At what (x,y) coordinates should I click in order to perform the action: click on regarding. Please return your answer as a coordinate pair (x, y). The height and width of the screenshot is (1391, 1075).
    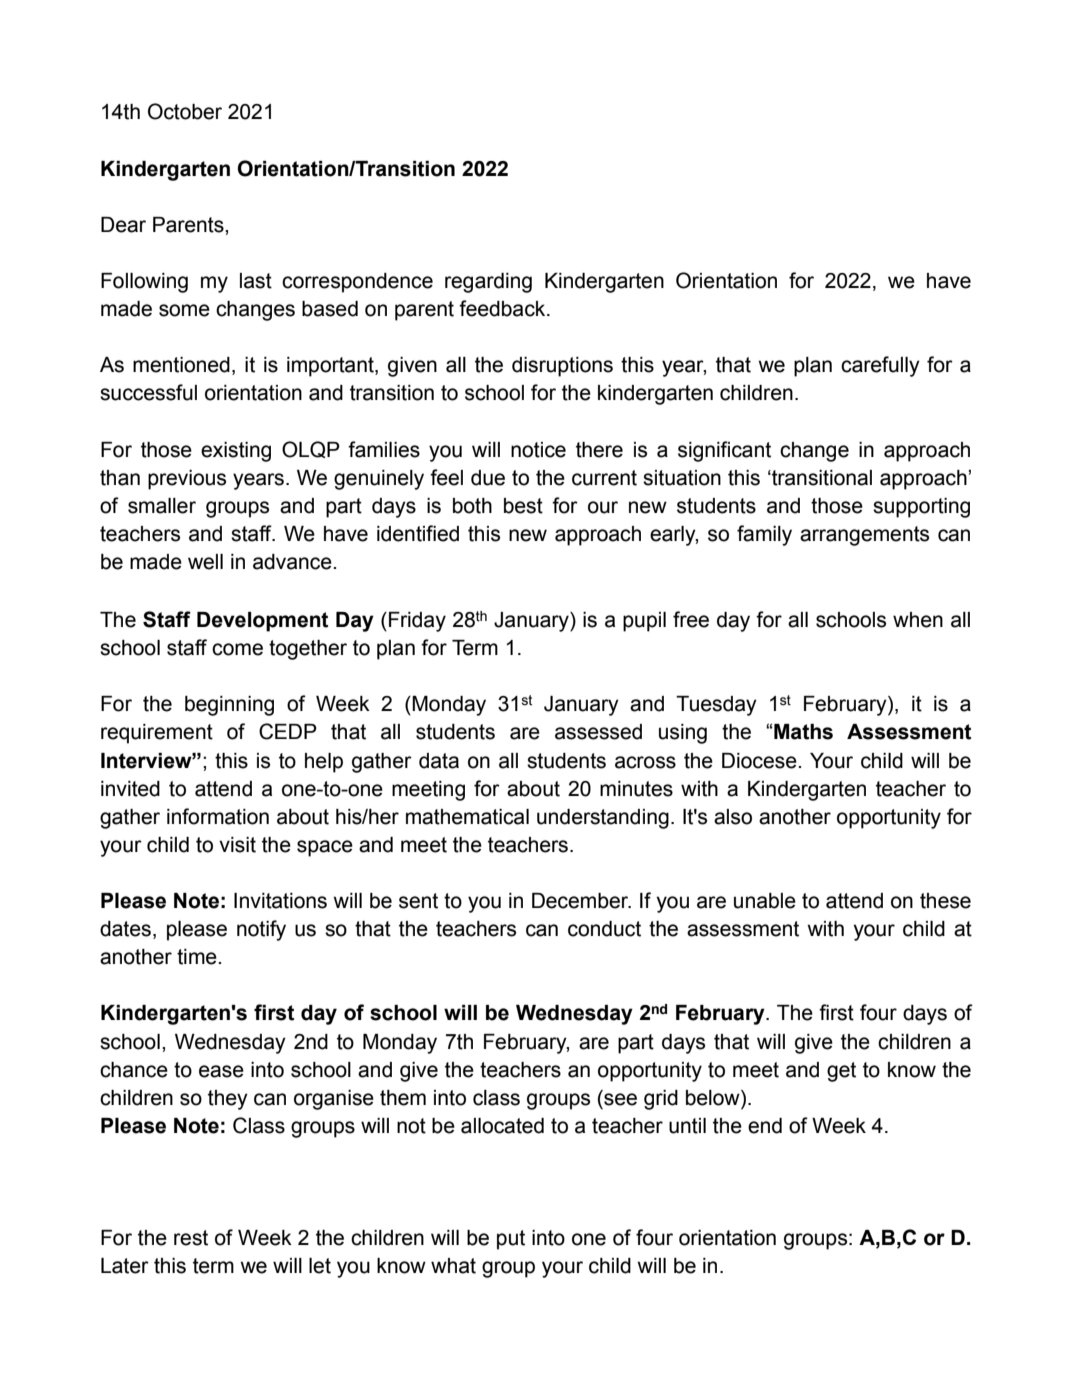
    Looking at the image, I should click on (488, 283).
